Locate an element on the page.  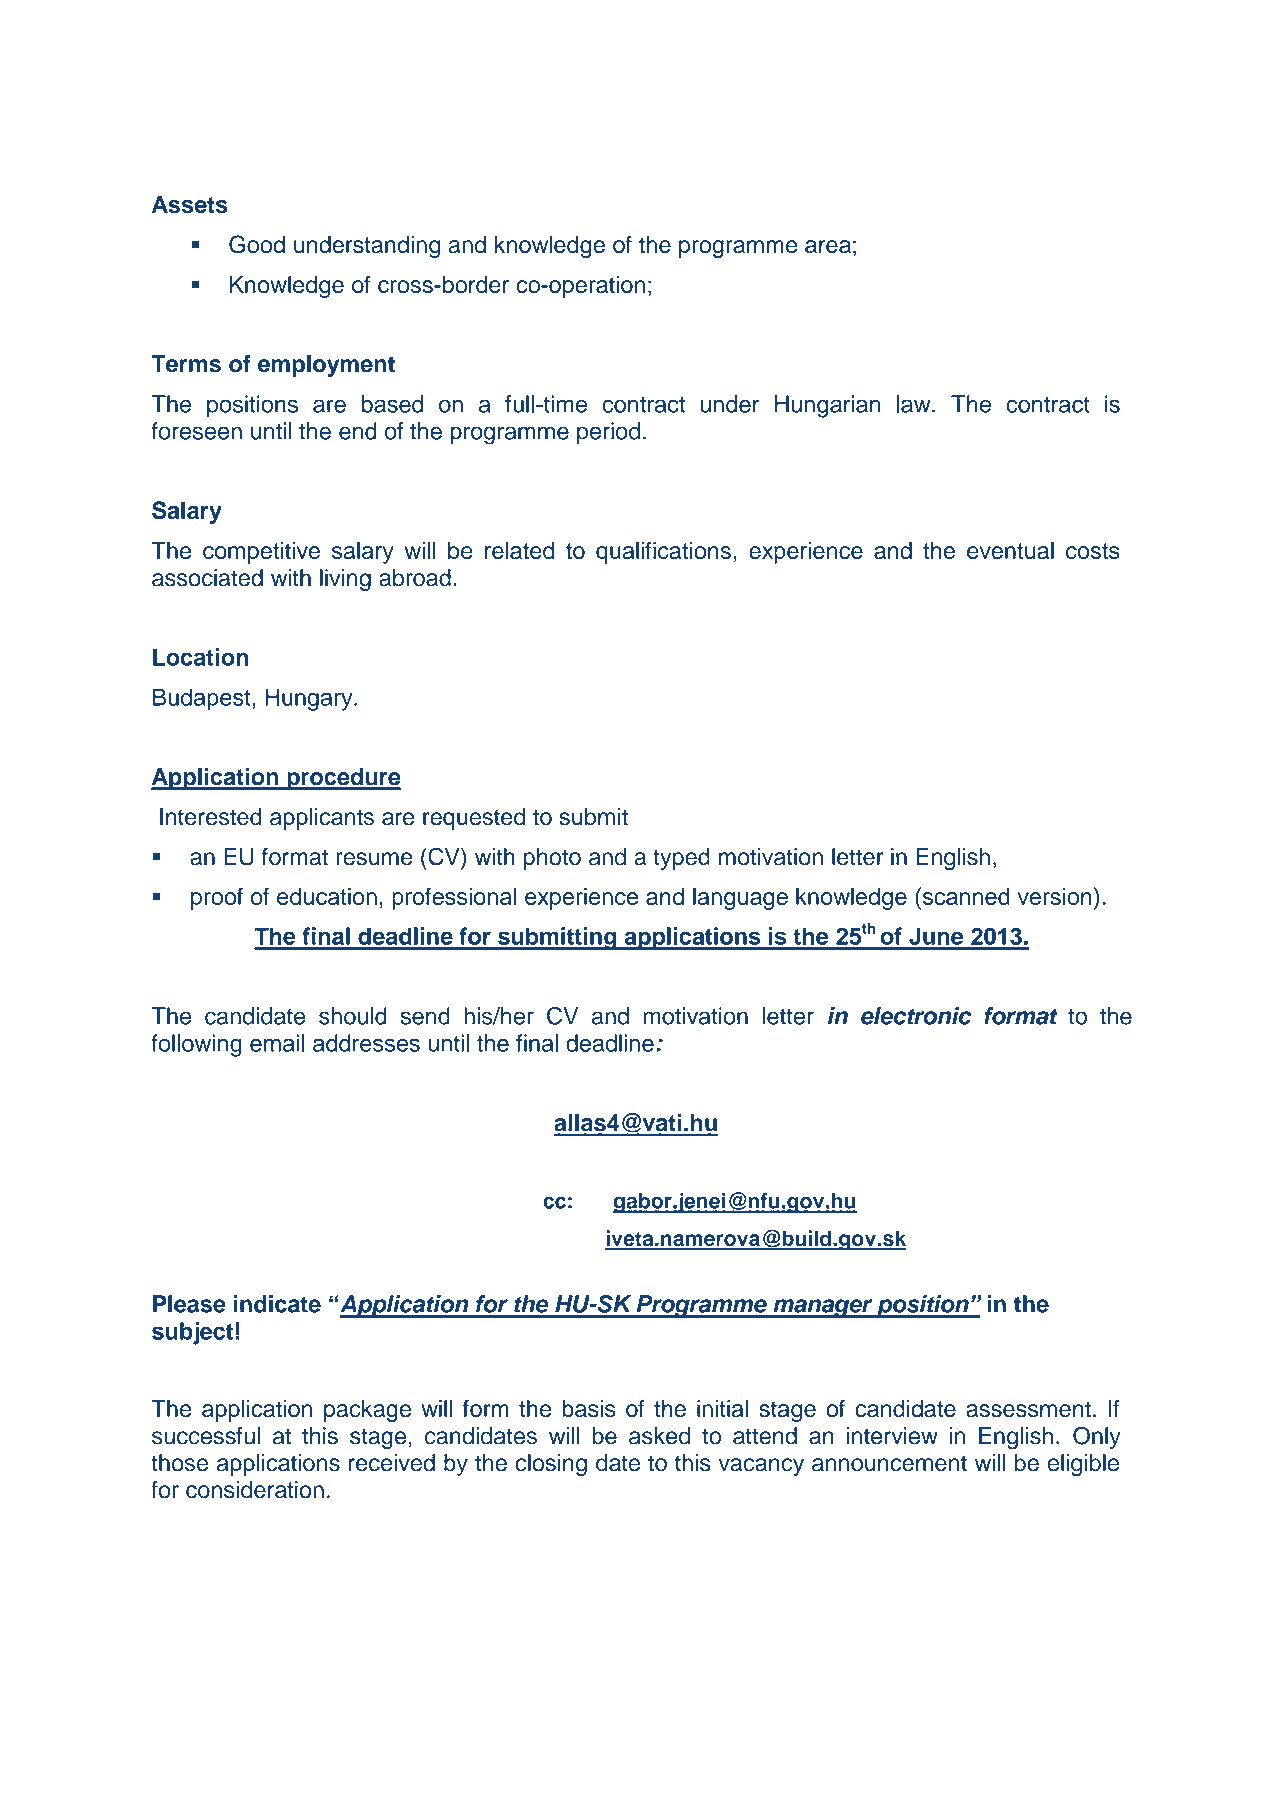
scanned is located at coordinates (965, 896).
